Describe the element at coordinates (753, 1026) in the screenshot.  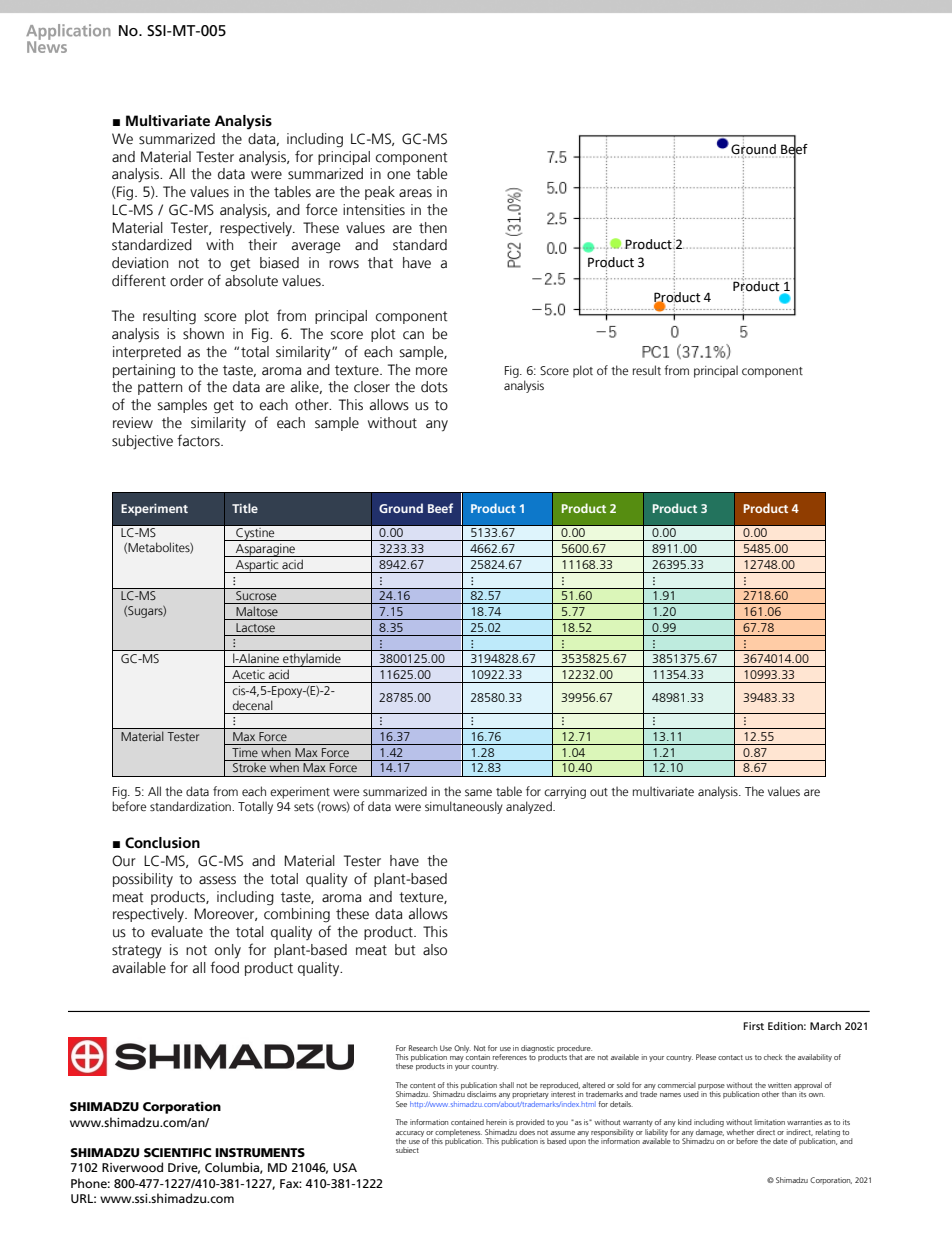
I see `First` at that location.
